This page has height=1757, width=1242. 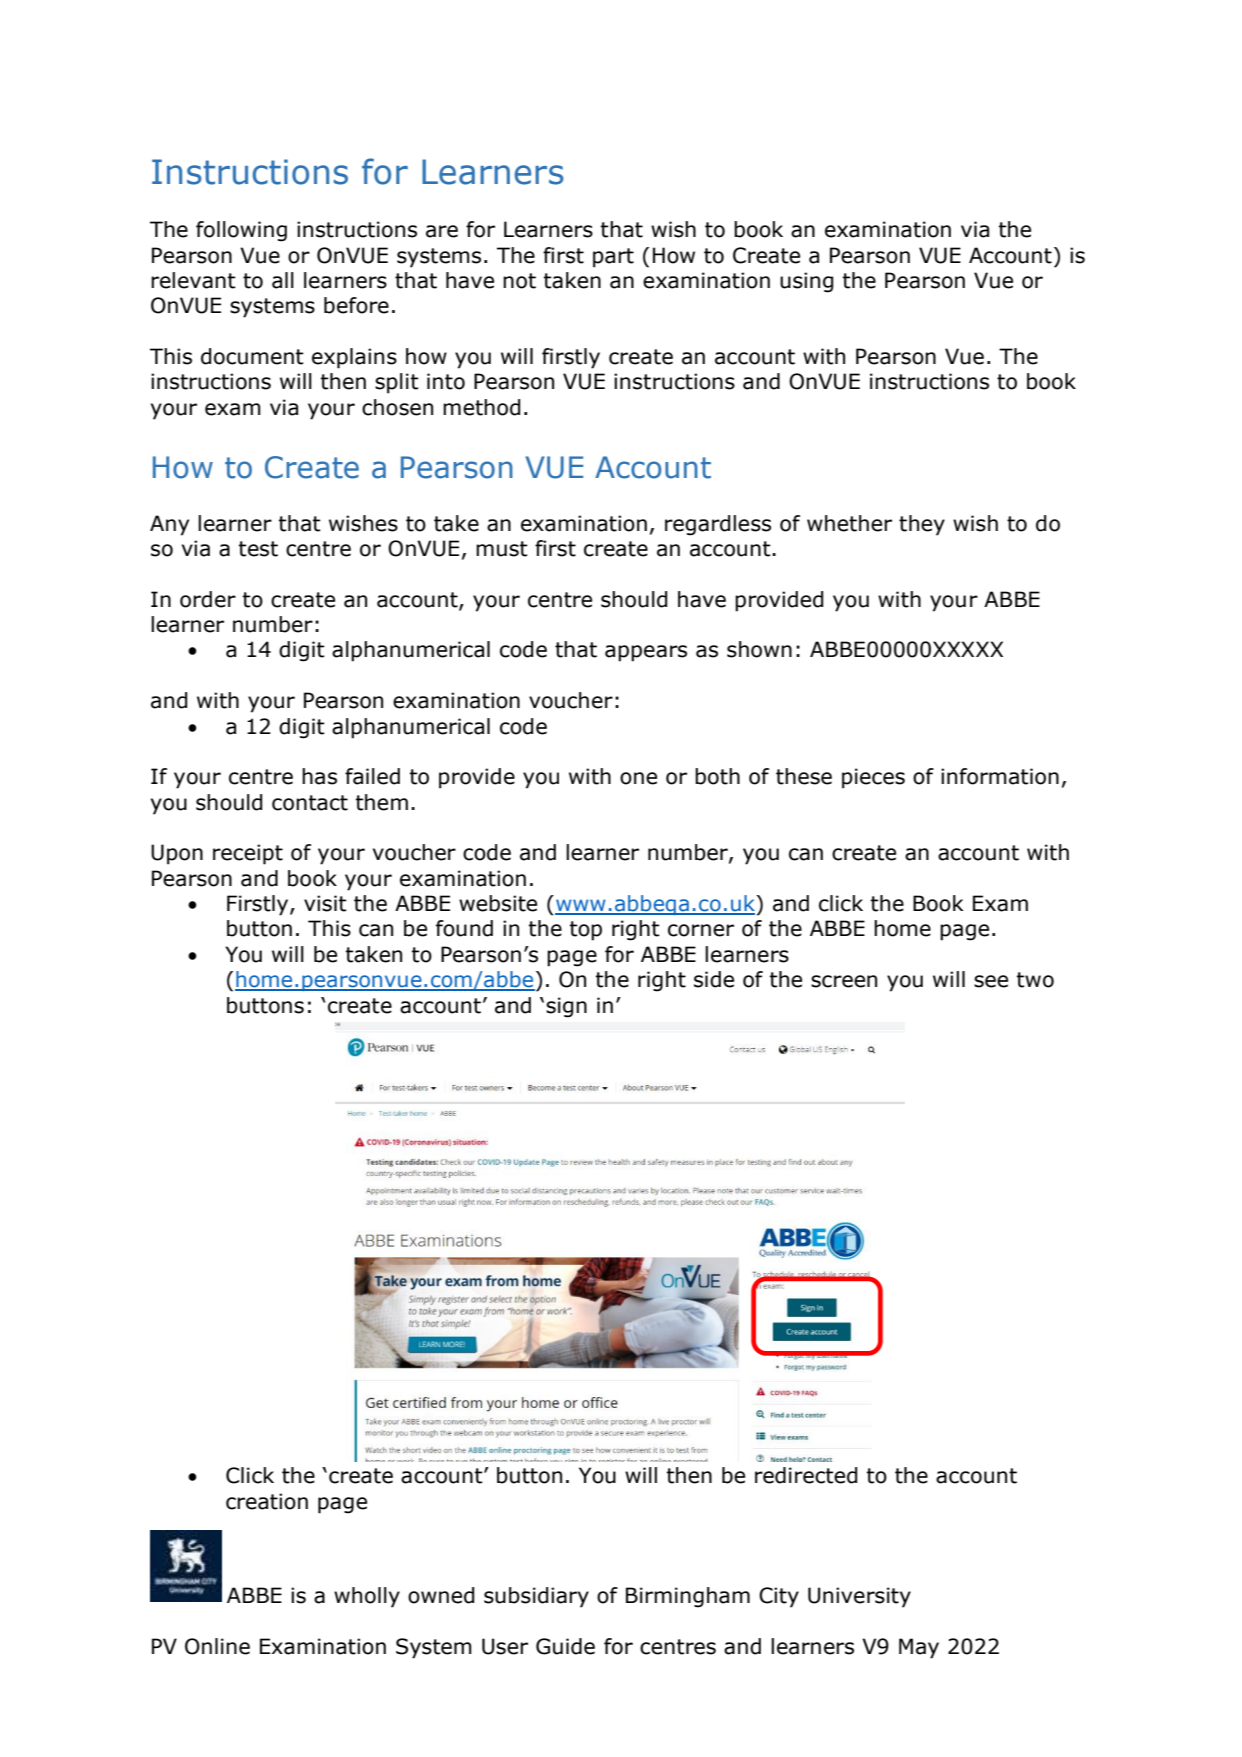 I want to click on May, so click(x=919, y=1648).
